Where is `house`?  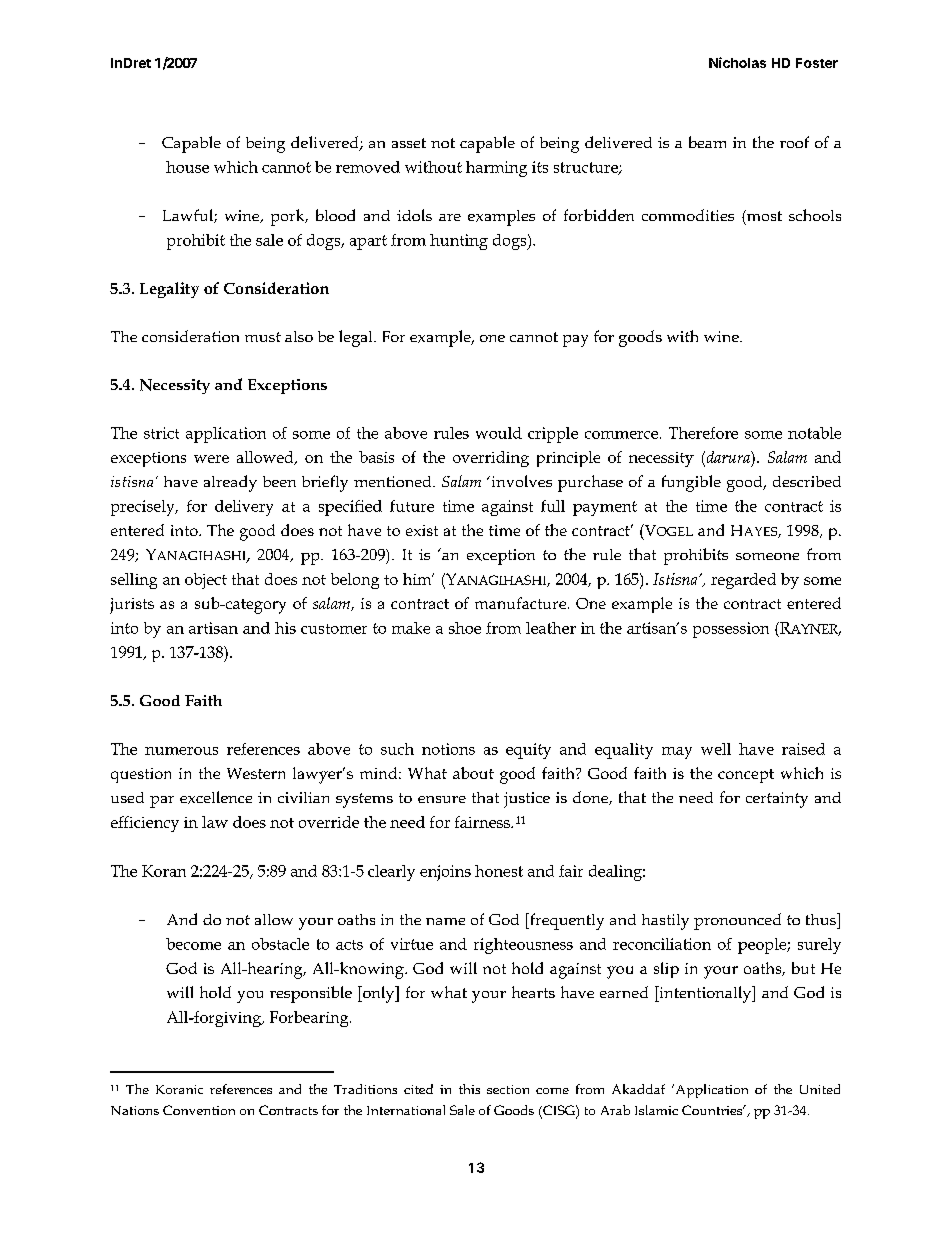
house is located at coordinates (187, 167).
